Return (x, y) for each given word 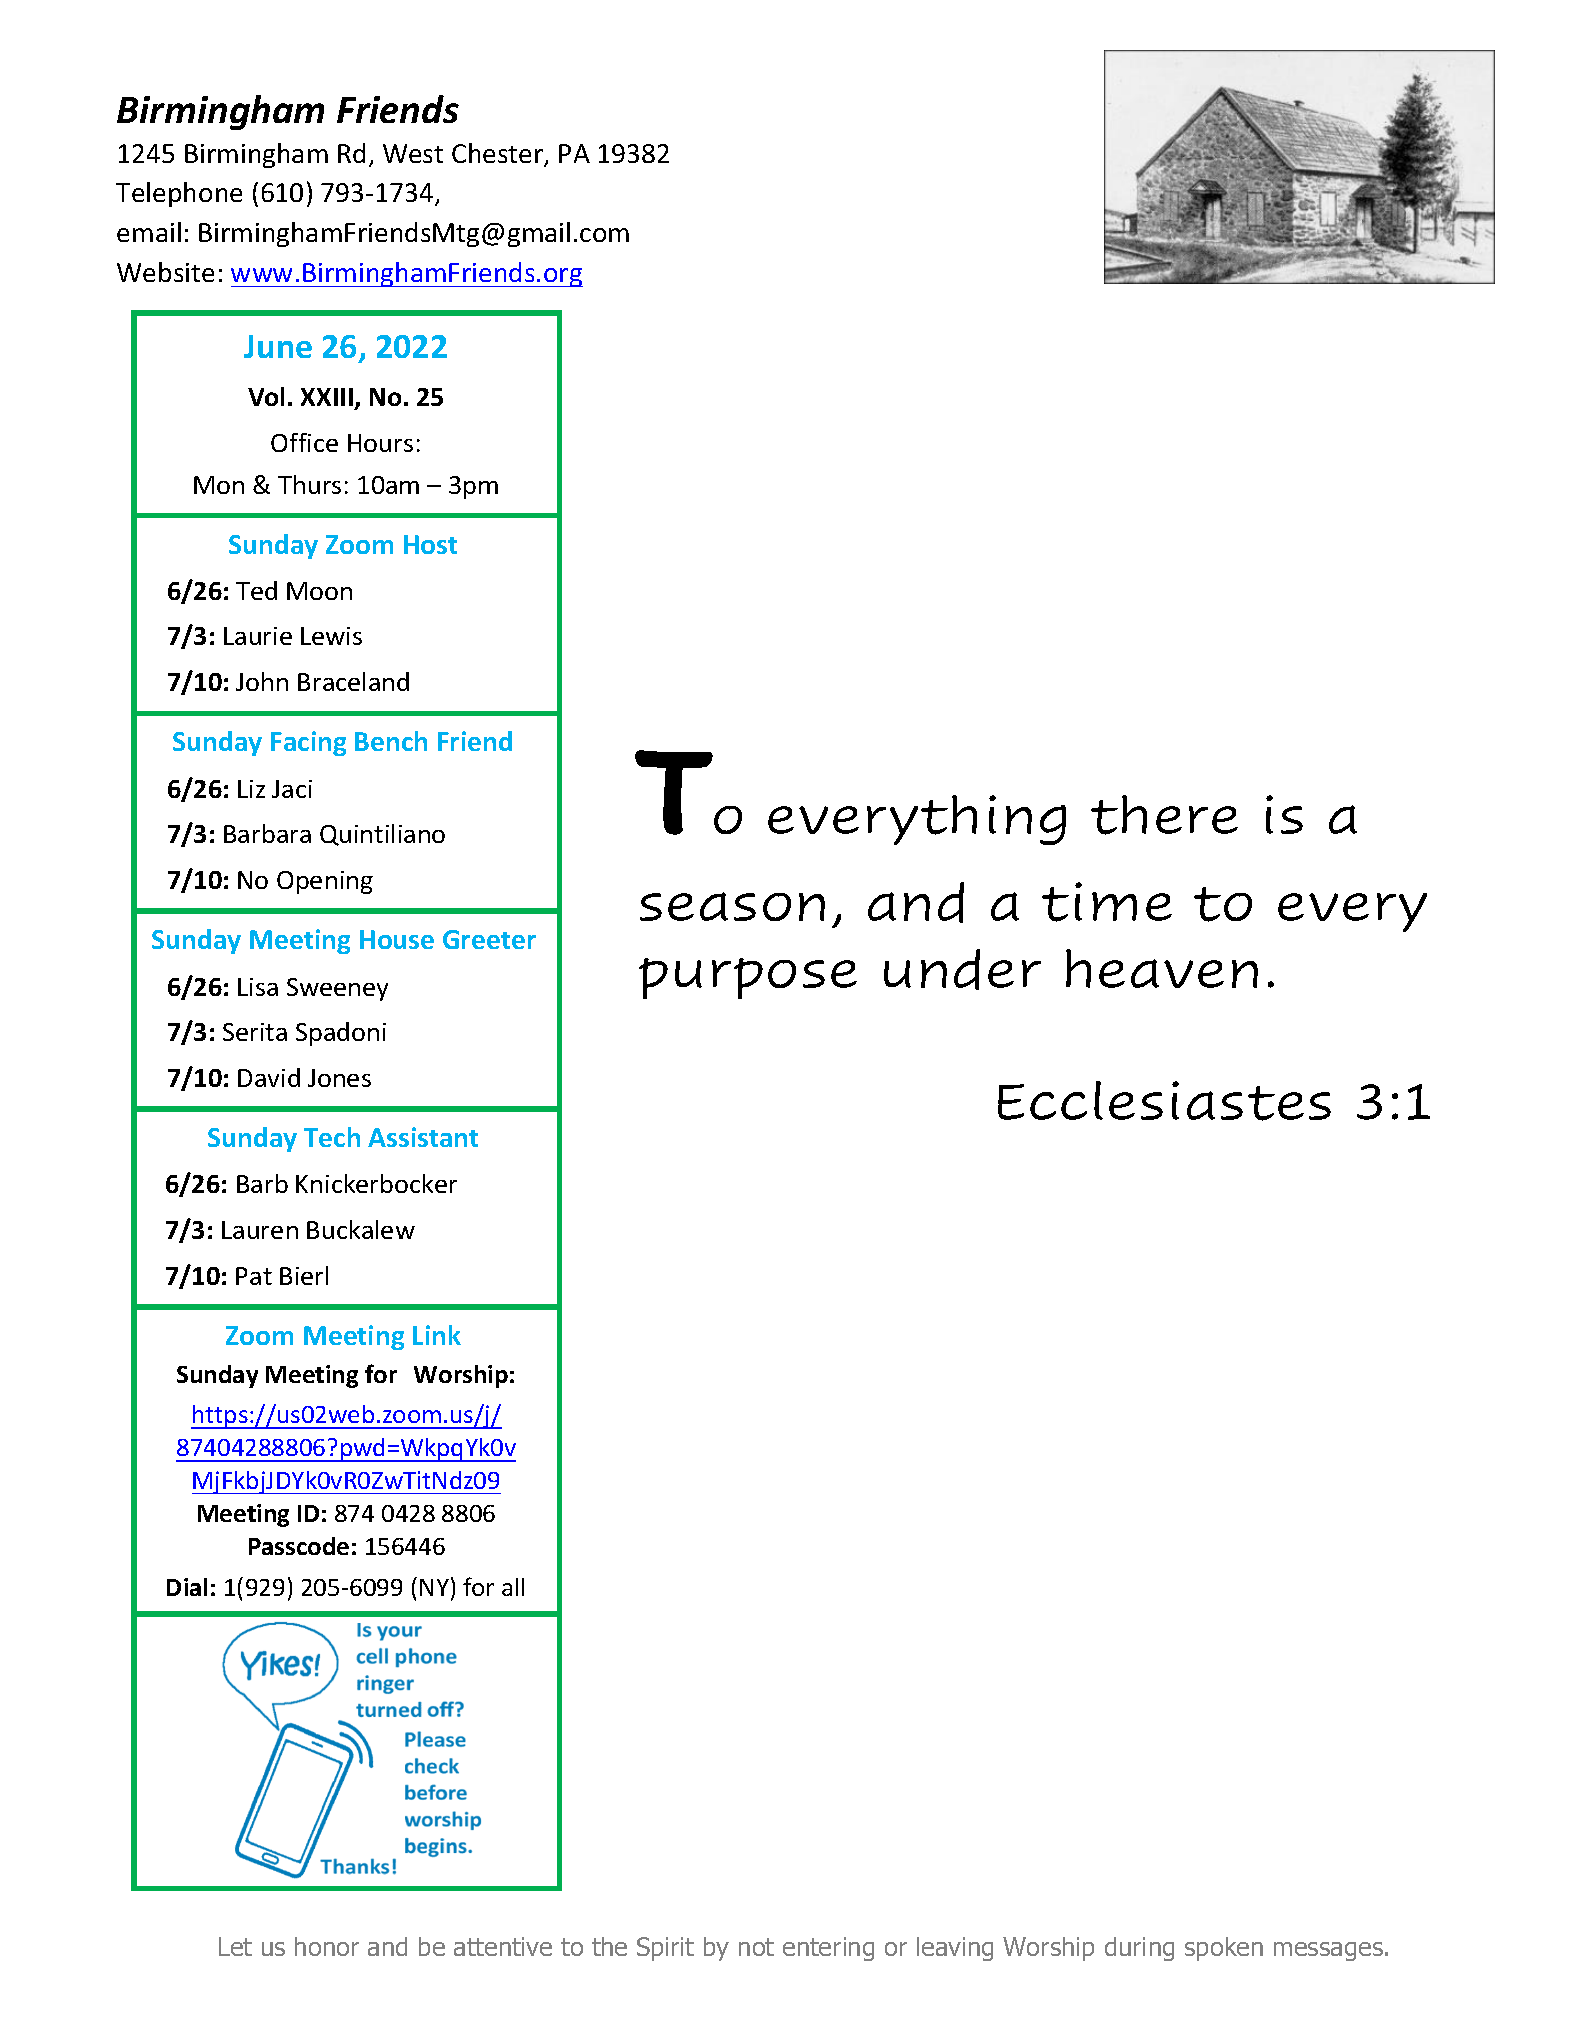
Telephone (179, 194)
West (413, 153)
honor (327, 1946)
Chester (499, 154)
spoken (1224, 1949)
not (756, 1947)
